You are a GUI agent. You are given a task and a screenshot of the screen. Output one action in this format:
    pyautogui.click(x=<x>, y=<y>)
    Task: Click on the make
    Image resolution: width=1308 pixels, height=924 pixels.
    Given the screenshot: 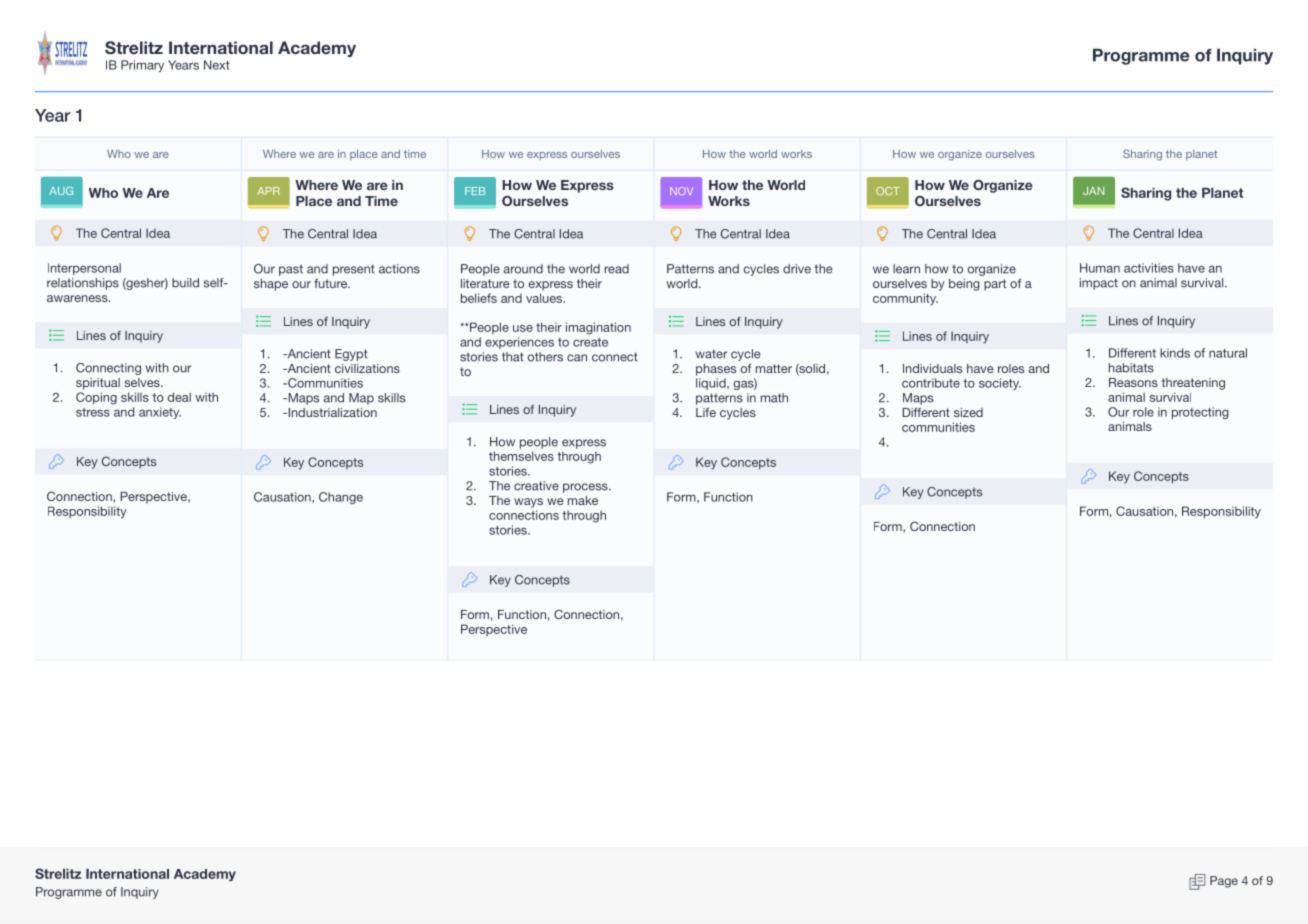 What is the action you would take?
    pyautogui.click(x=583, y=500)
